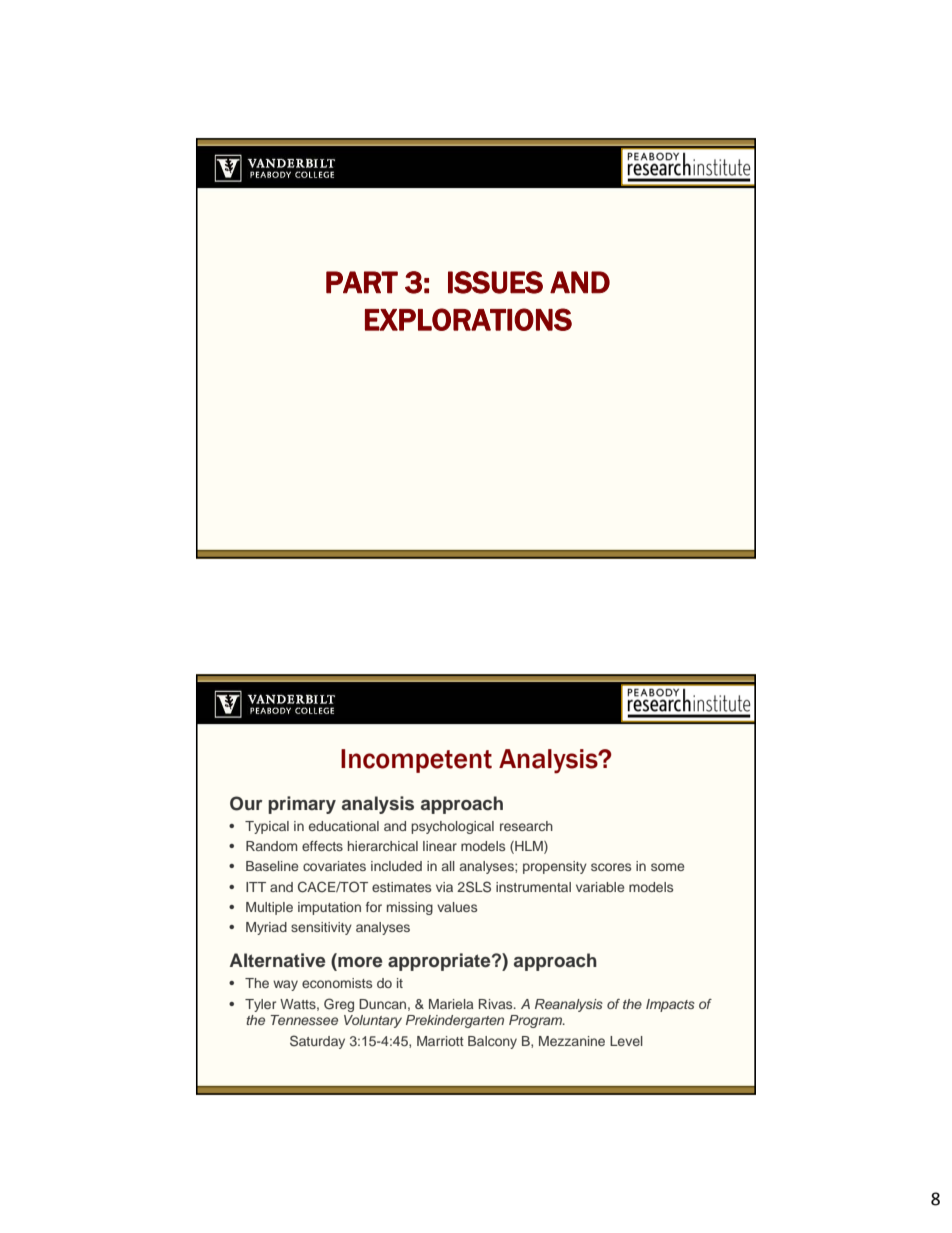 This screenshot has height=1233, width=952. What do you see at coordinates (468, 319) in the screenshot?
I see `EXPLORATIONS` at bounding box center [468, 319].
